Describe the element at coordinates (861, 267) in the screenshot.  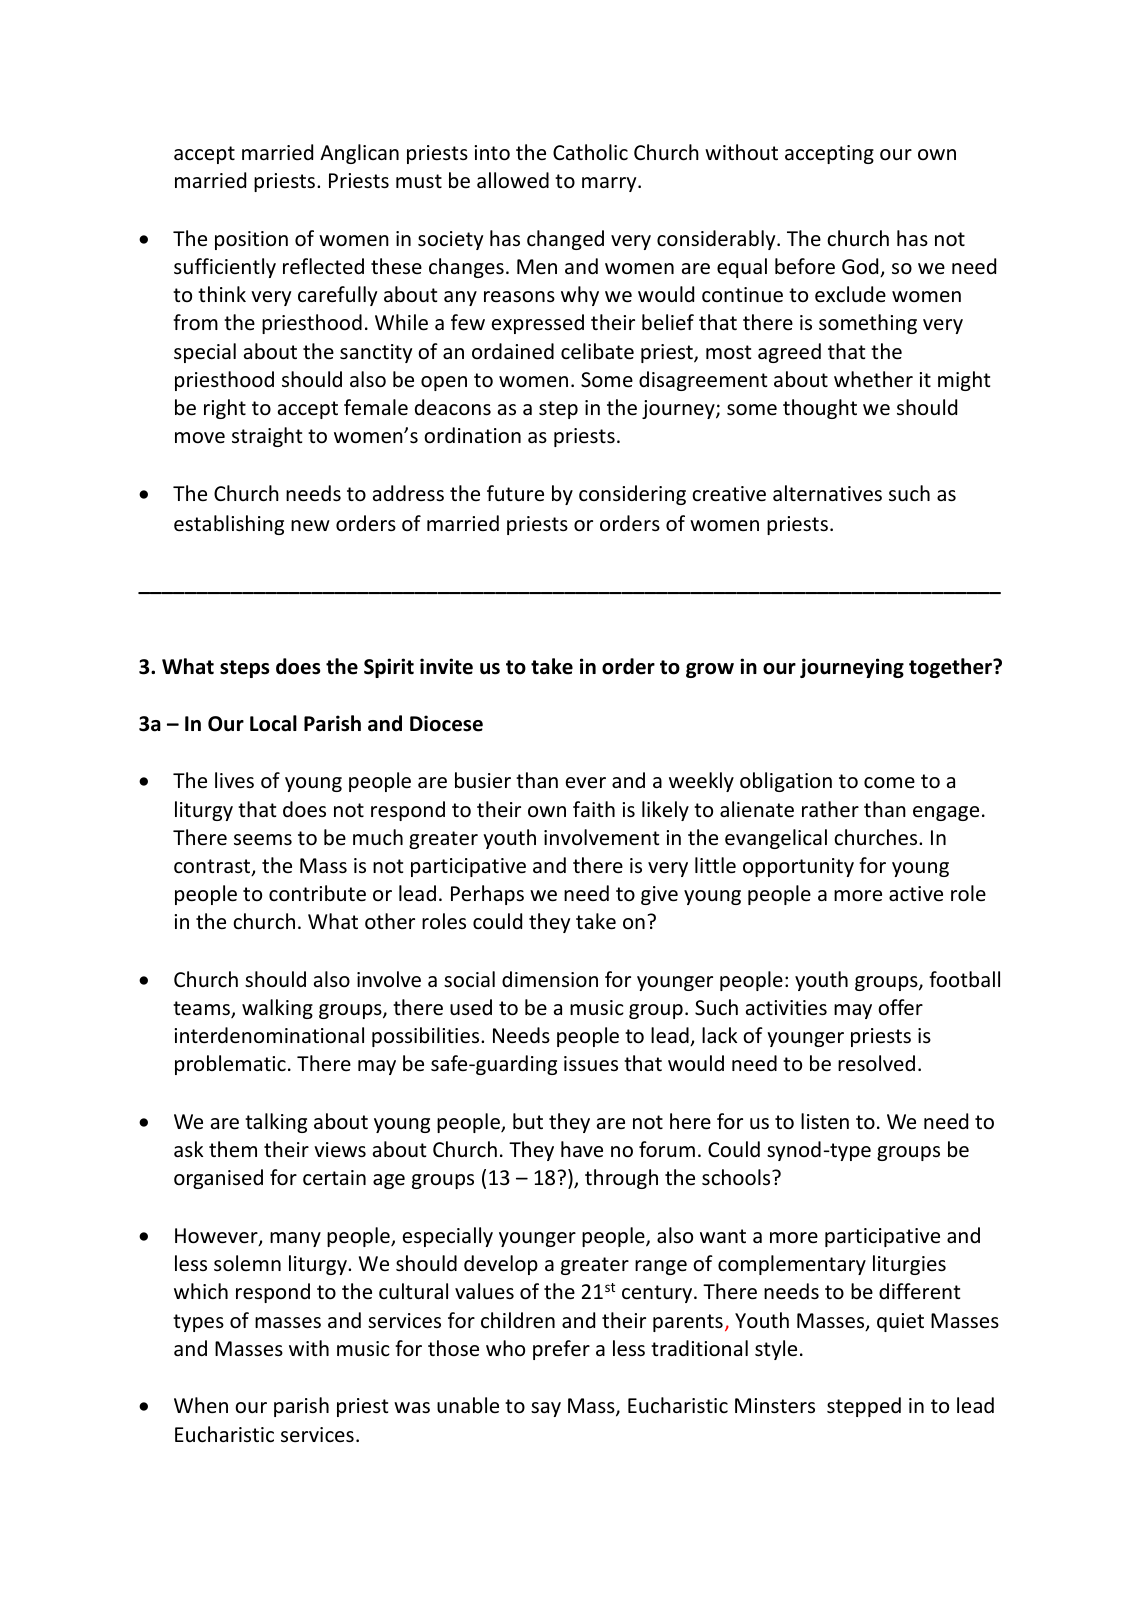
I see `God` at that location.
